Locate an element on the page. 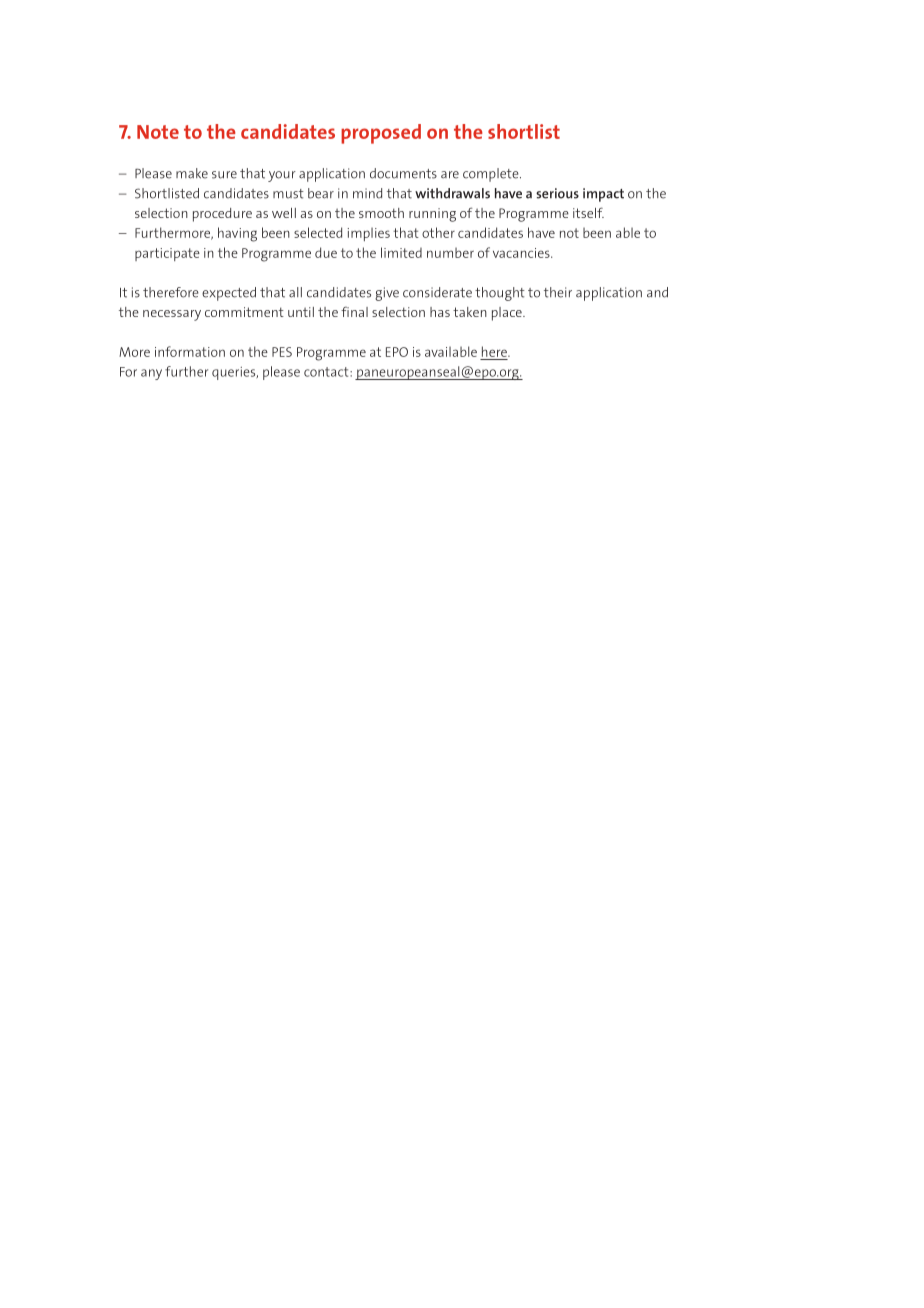 Image resolution: width=924 pixels, height=1308 pixels. contact is located at coordinates (327, 372).
